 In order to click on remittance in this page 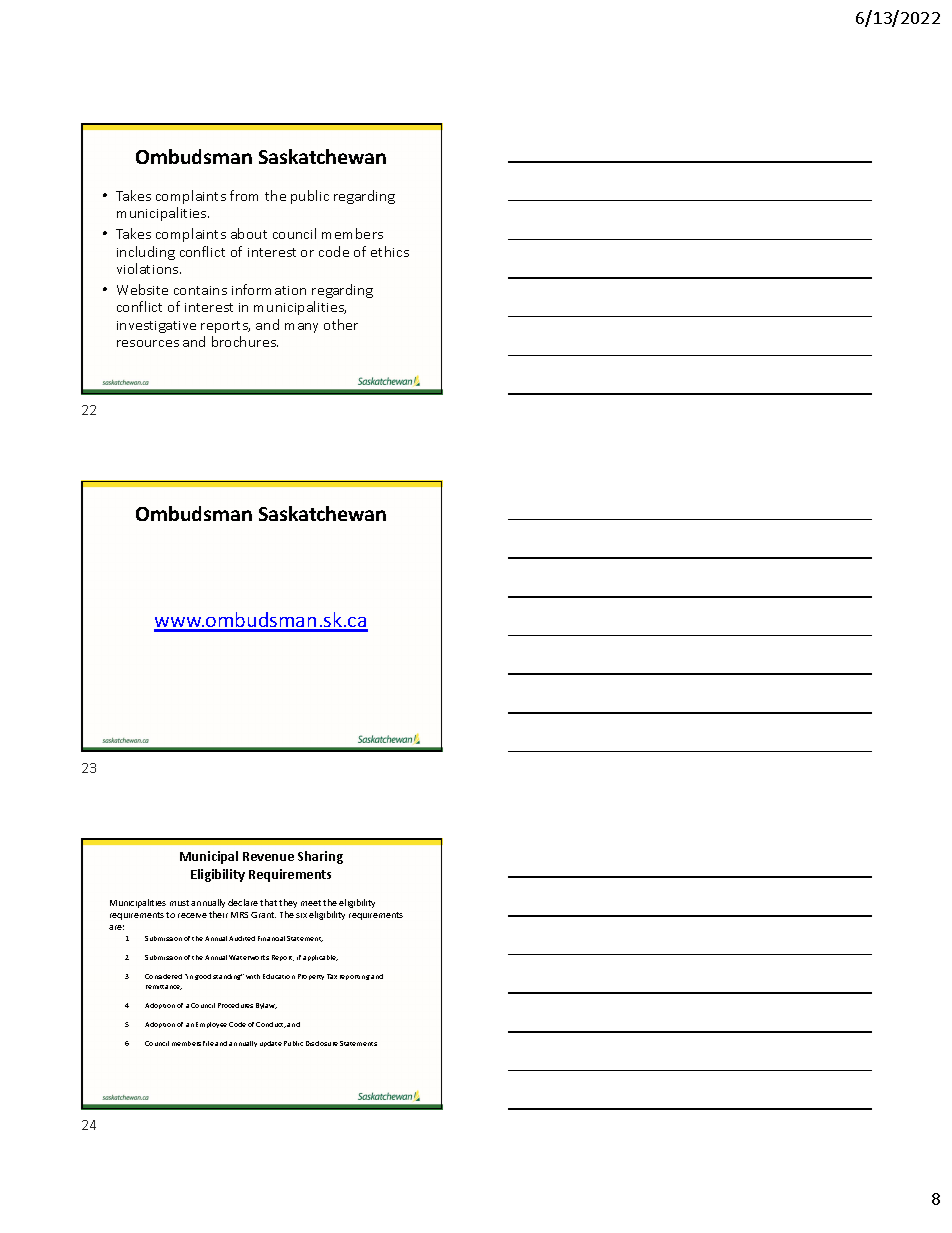, I will do `click(164, 987)`.
